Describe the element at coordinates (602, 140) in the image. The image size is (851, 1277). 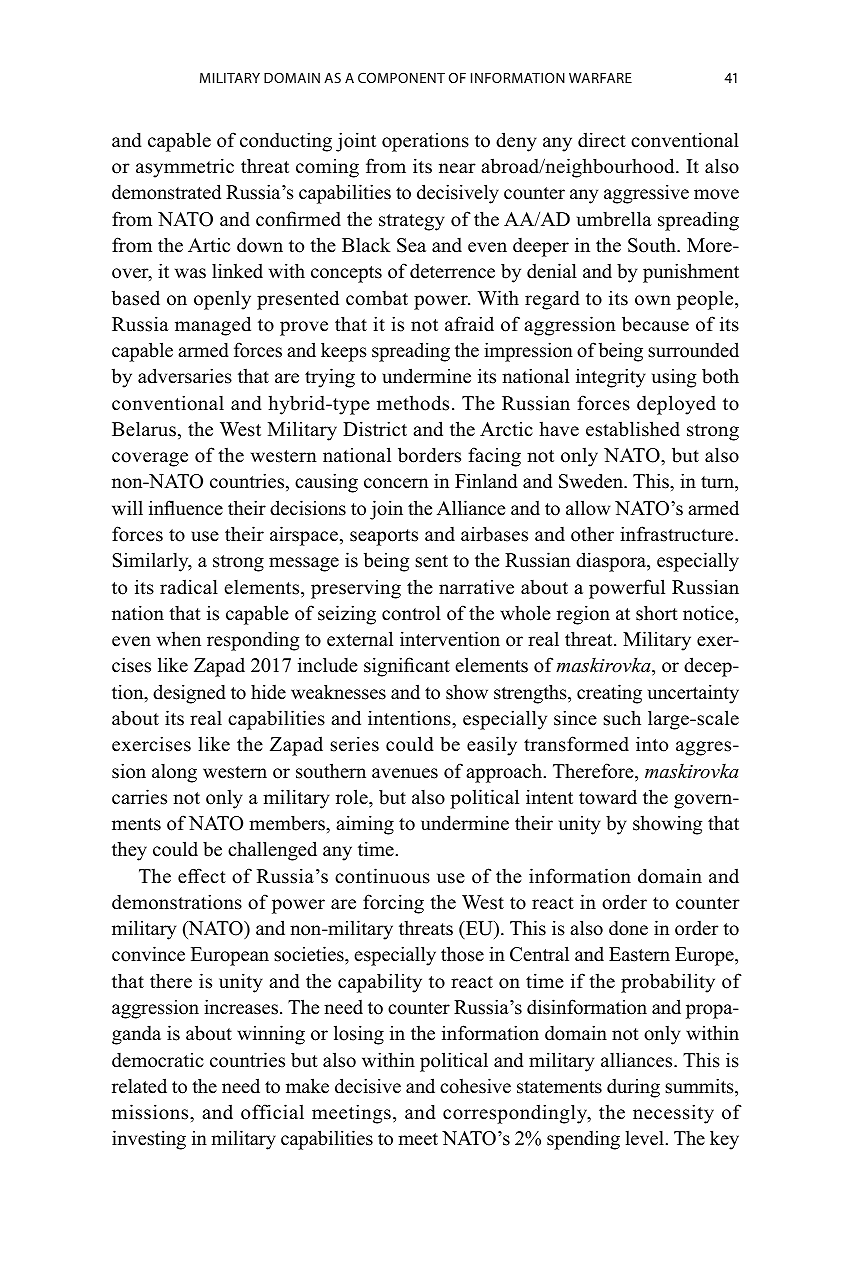
I see `direct` at that location.
